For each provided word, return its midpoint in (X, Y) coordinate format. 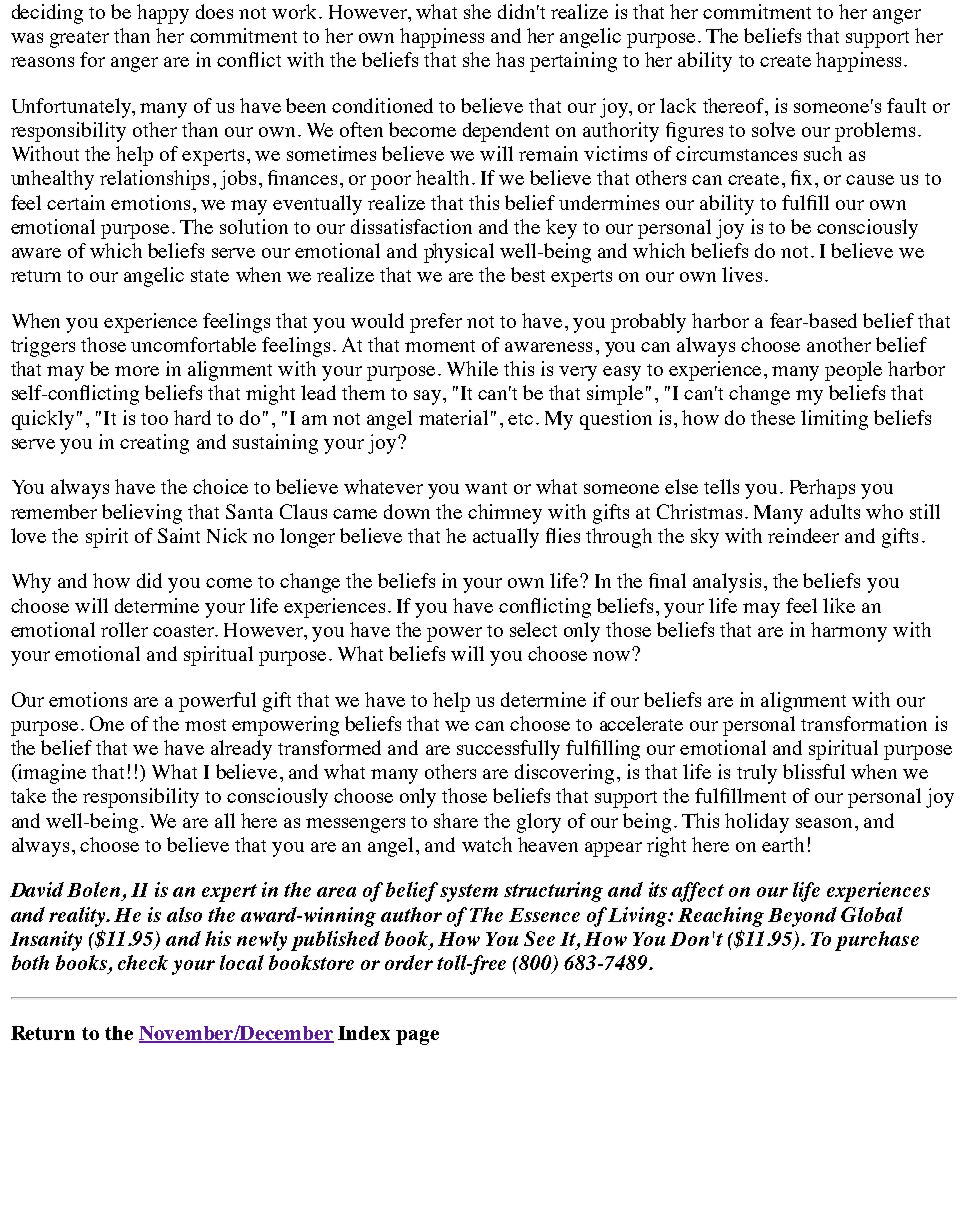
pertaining (573, 62)
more (137, 371)
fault (906, 105)
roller (124, 629)
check (143, 962)
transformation (864, 723)
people (853, 371)
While (472, 368)
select (533, 629)
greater (79, 39)
